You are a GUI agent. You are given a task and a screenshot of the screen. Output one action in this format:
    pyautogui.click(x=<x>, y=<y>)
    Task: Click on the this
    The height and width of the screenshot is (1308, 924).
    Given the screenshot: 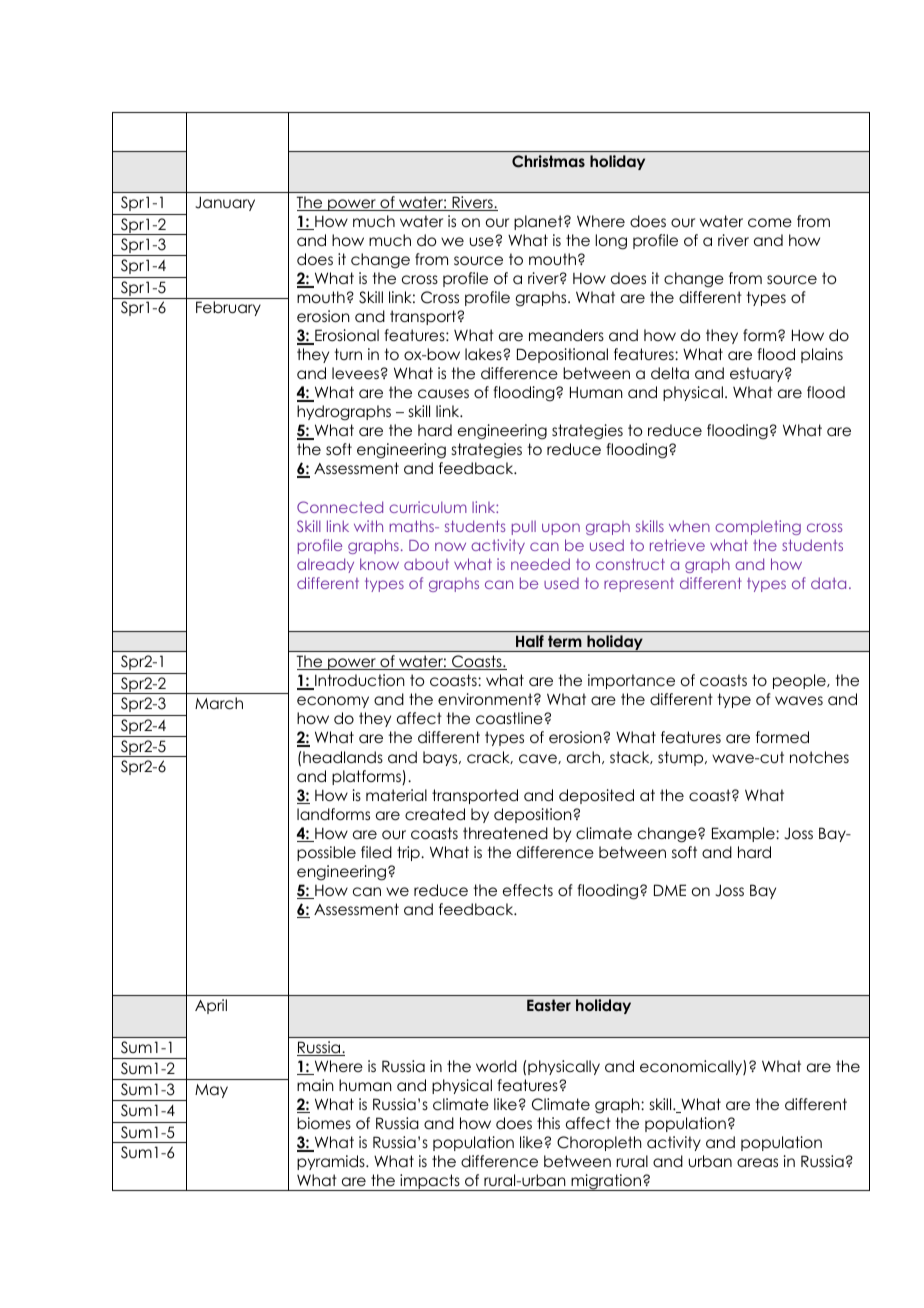 What is the action you would take?
    pyautogui.click(x=548, y=1123)
